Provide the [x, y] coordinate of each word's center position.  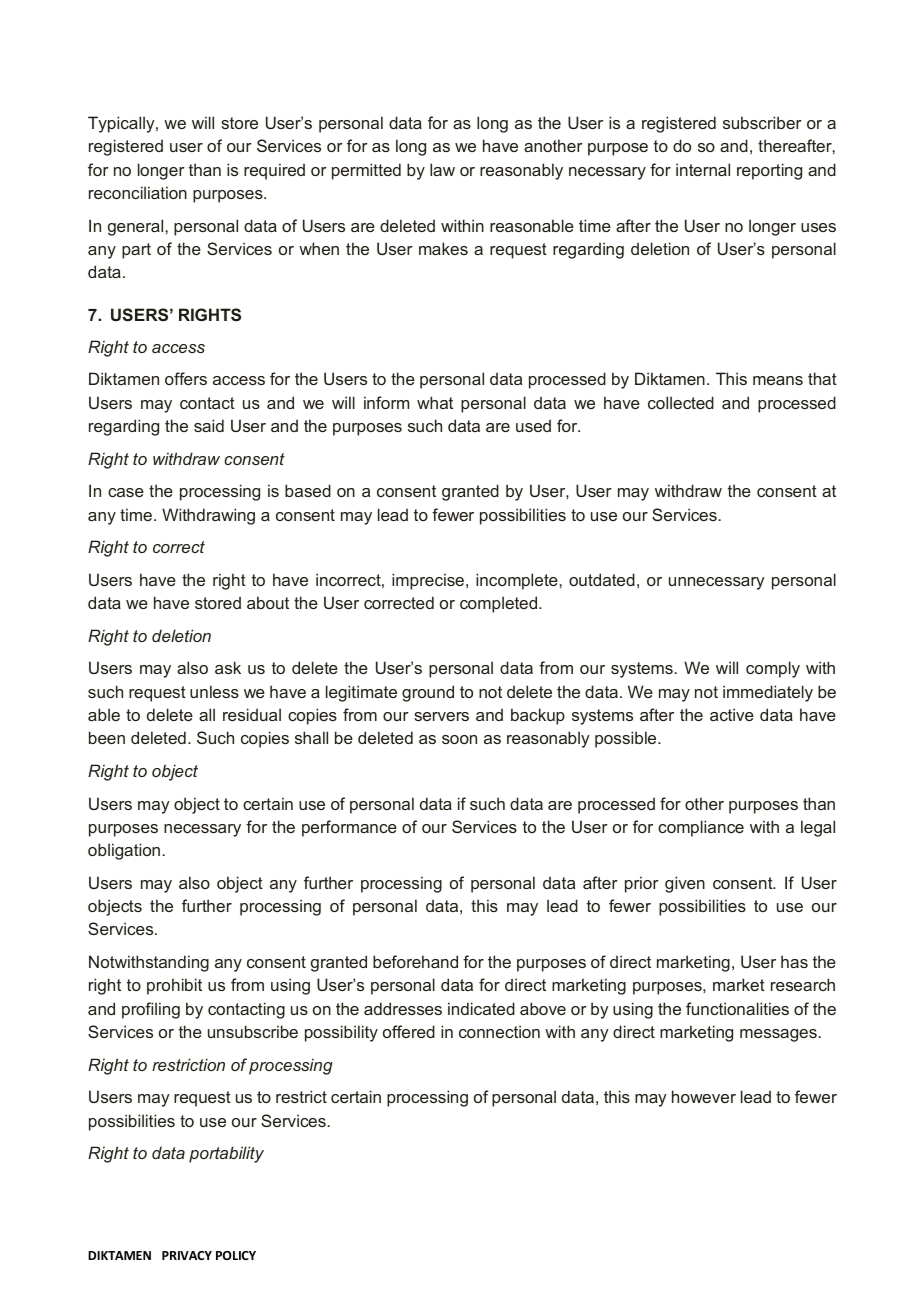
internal [703, 169]
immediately [768, 693]
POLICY [236, 1255]
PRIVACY [187, 1255]
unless [214, 691]
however [704, 1096]
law [442, 169]
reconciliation [138, 192]
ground [428, 693]
